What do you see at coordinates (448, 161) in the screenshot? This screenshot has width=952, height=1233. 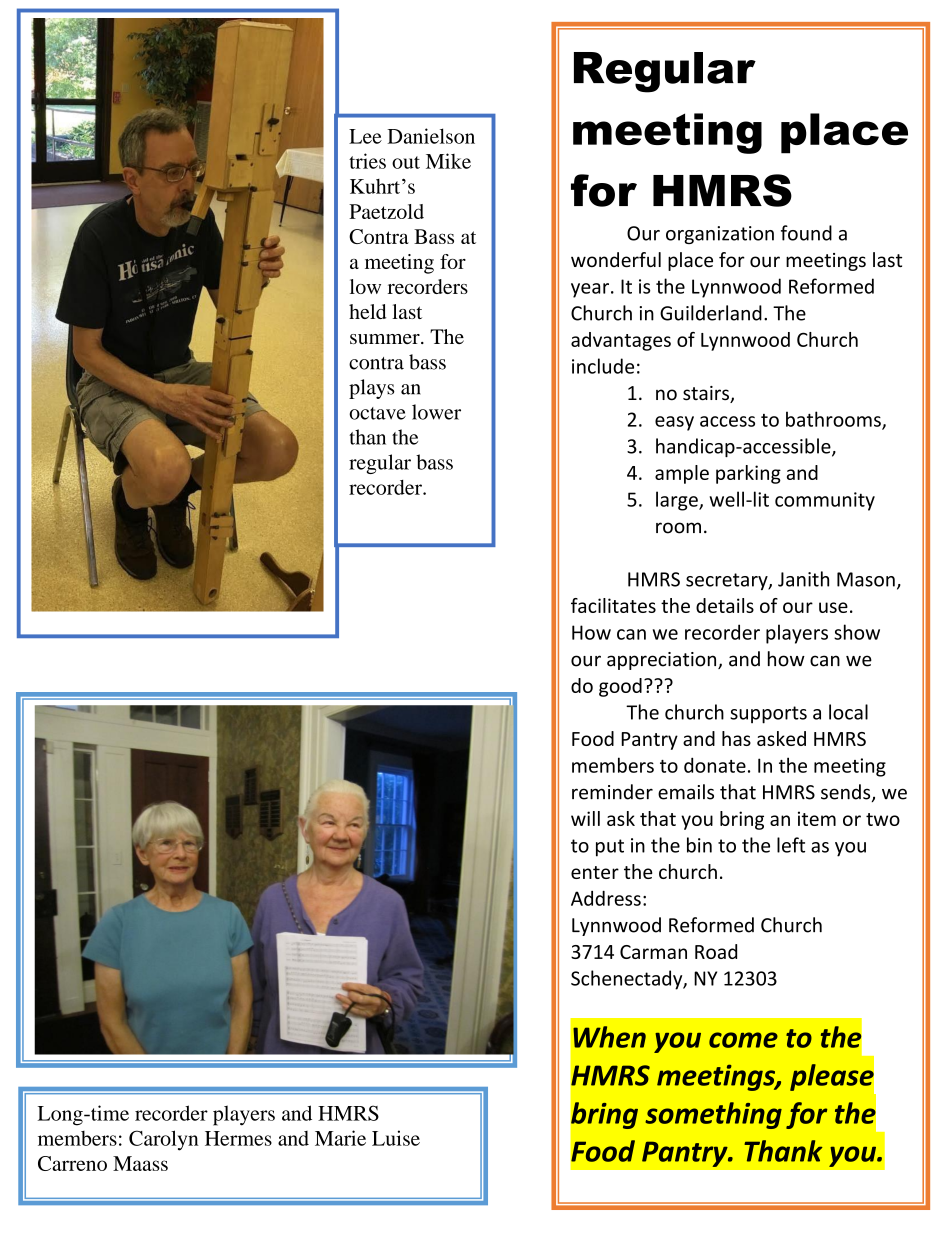 I see `Mike` at bounding box center [448, 161].
